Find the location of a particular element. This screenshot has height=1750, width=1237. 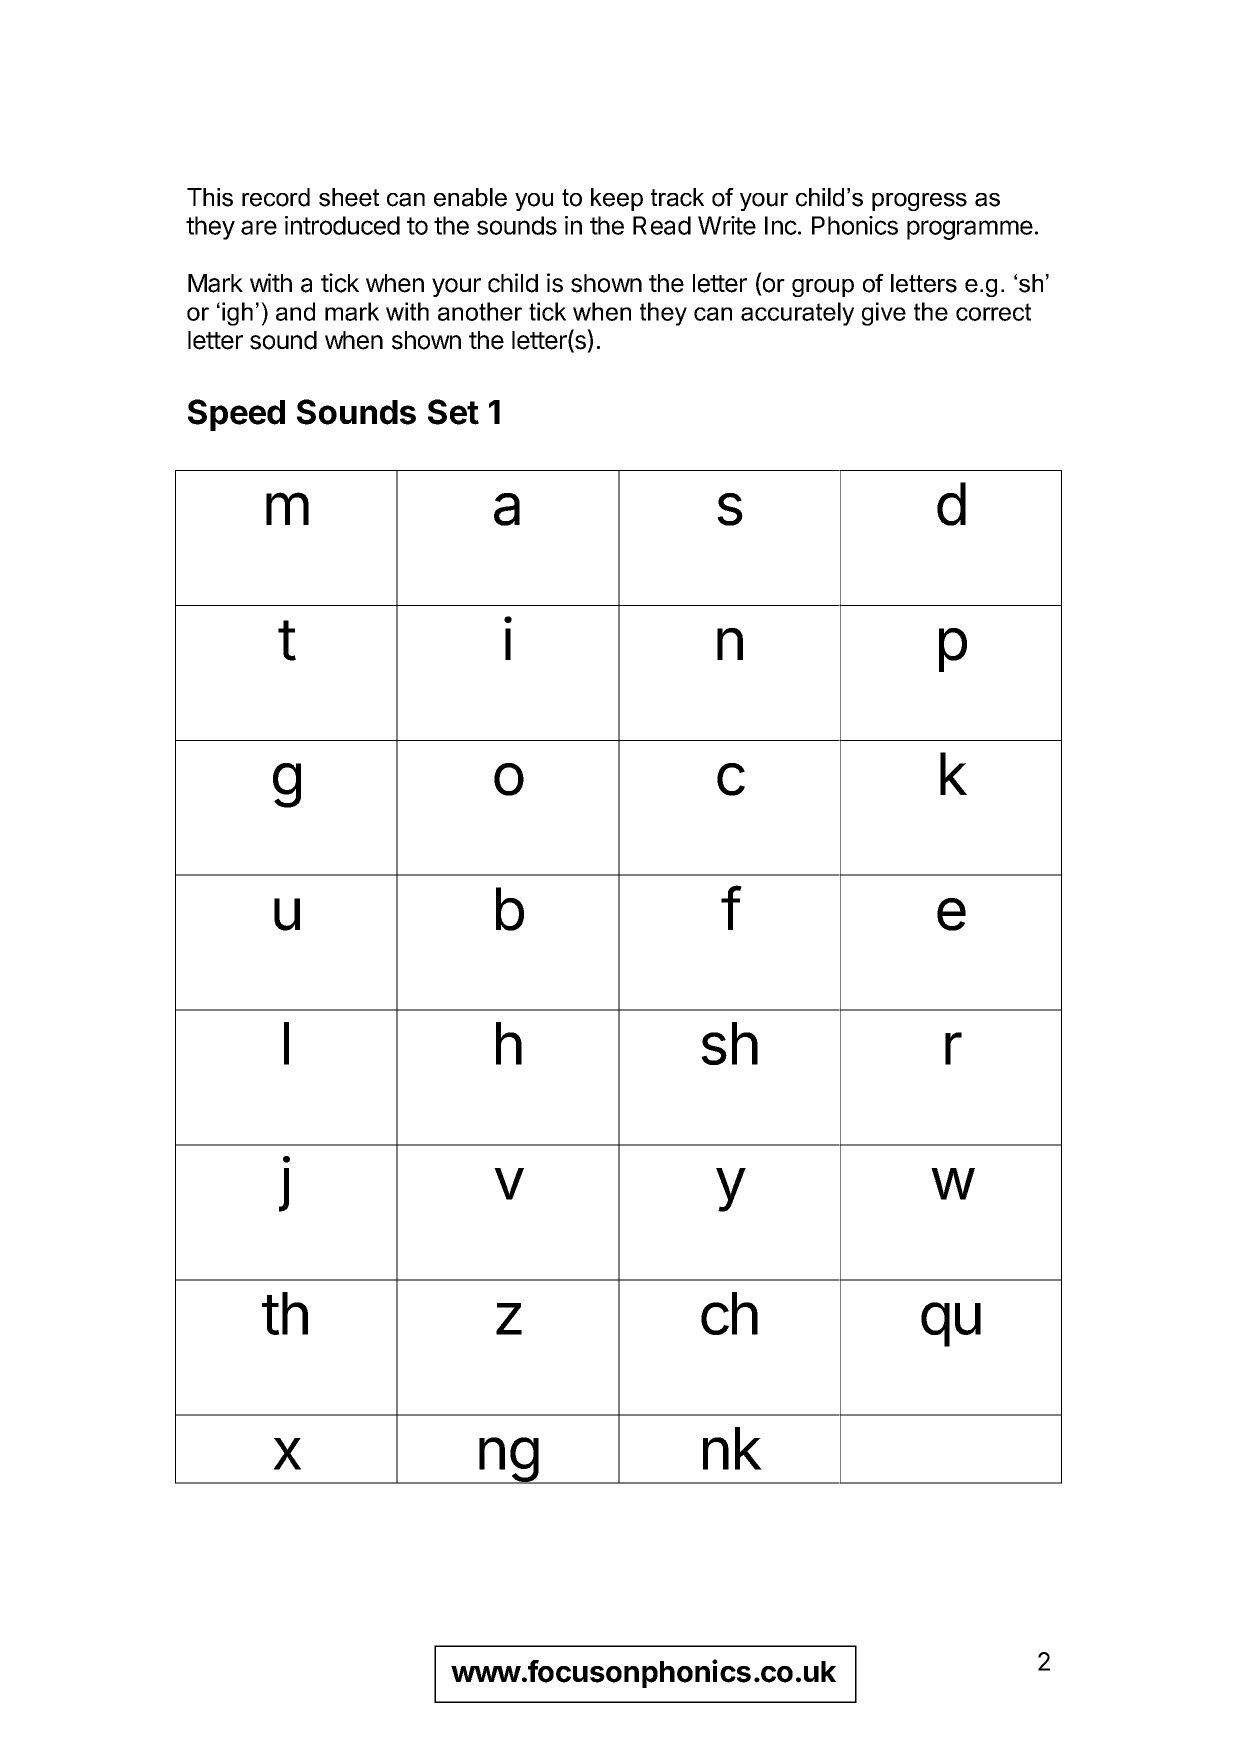

progress is located at coordinates (919, 202).
